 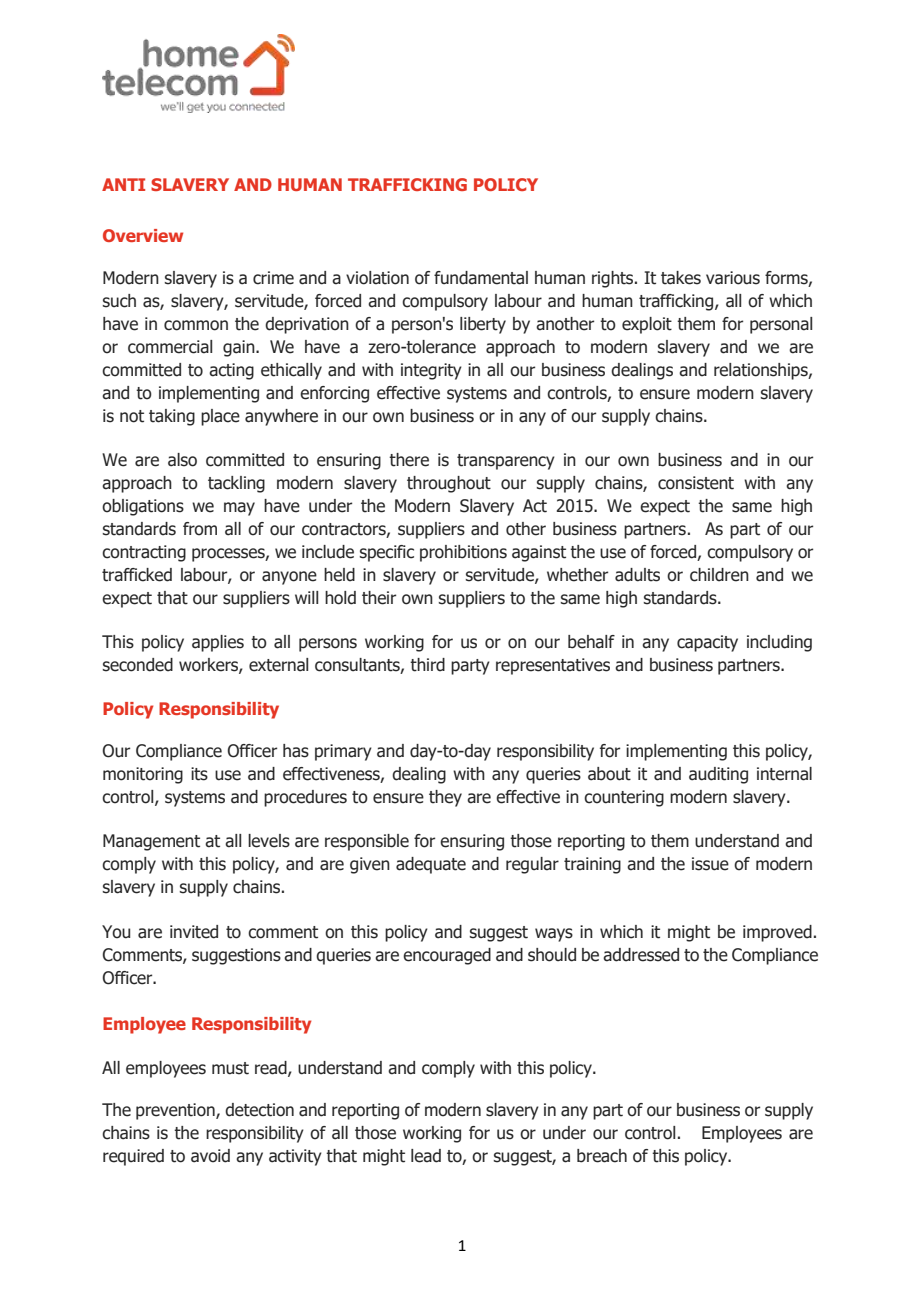 I want to click on lead, so click(x=426, y=1156).
